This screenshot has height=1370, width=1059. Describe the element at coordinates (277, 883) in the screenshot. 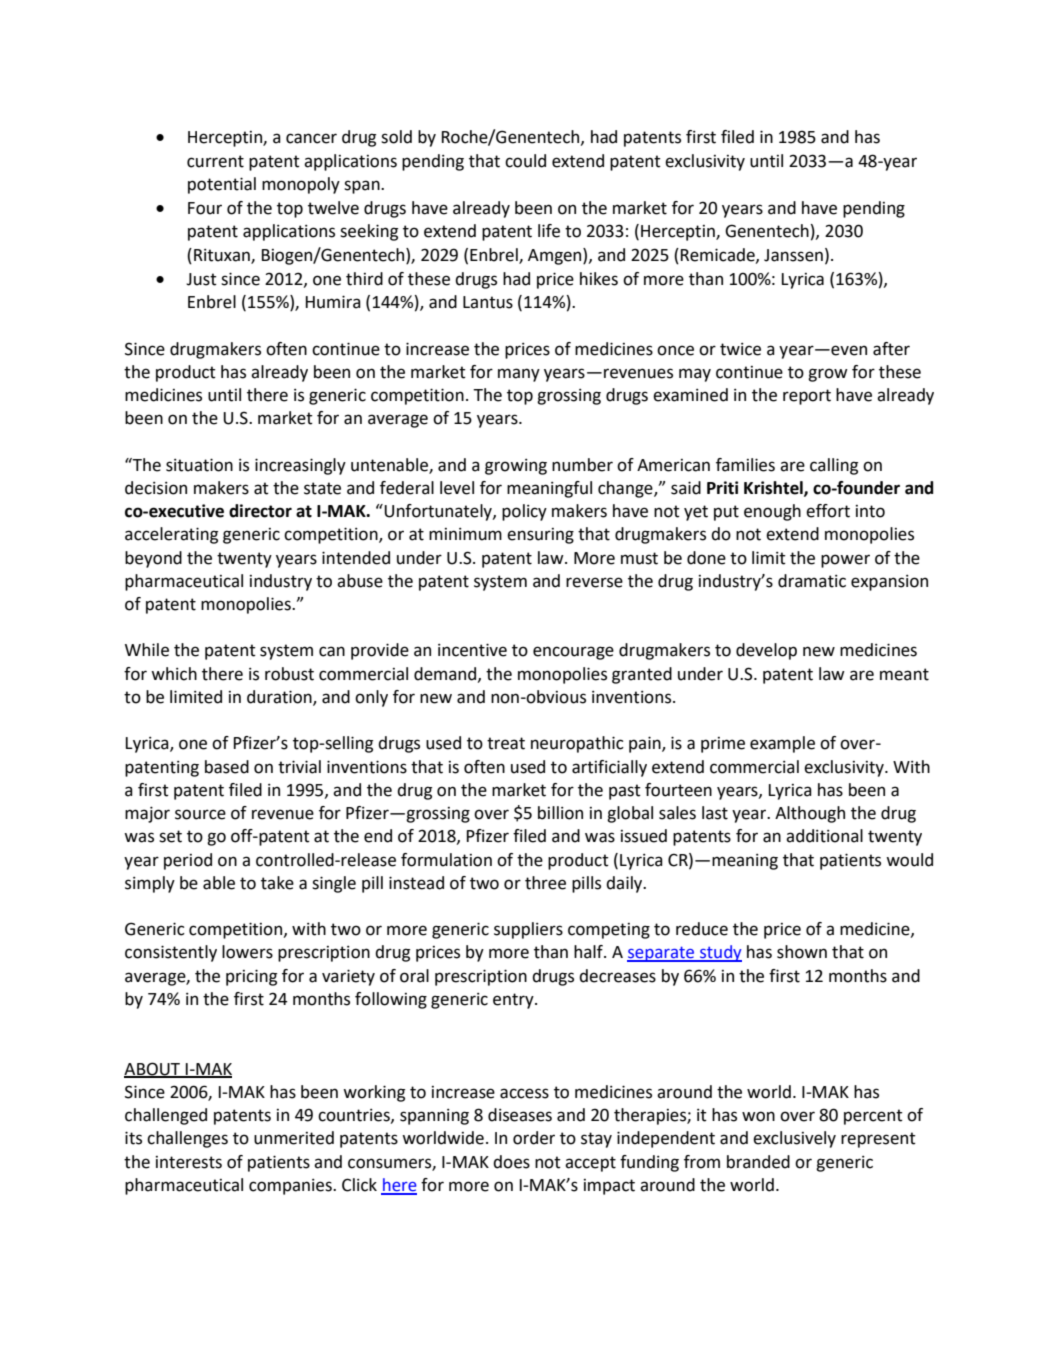

I see `take` at that location.
